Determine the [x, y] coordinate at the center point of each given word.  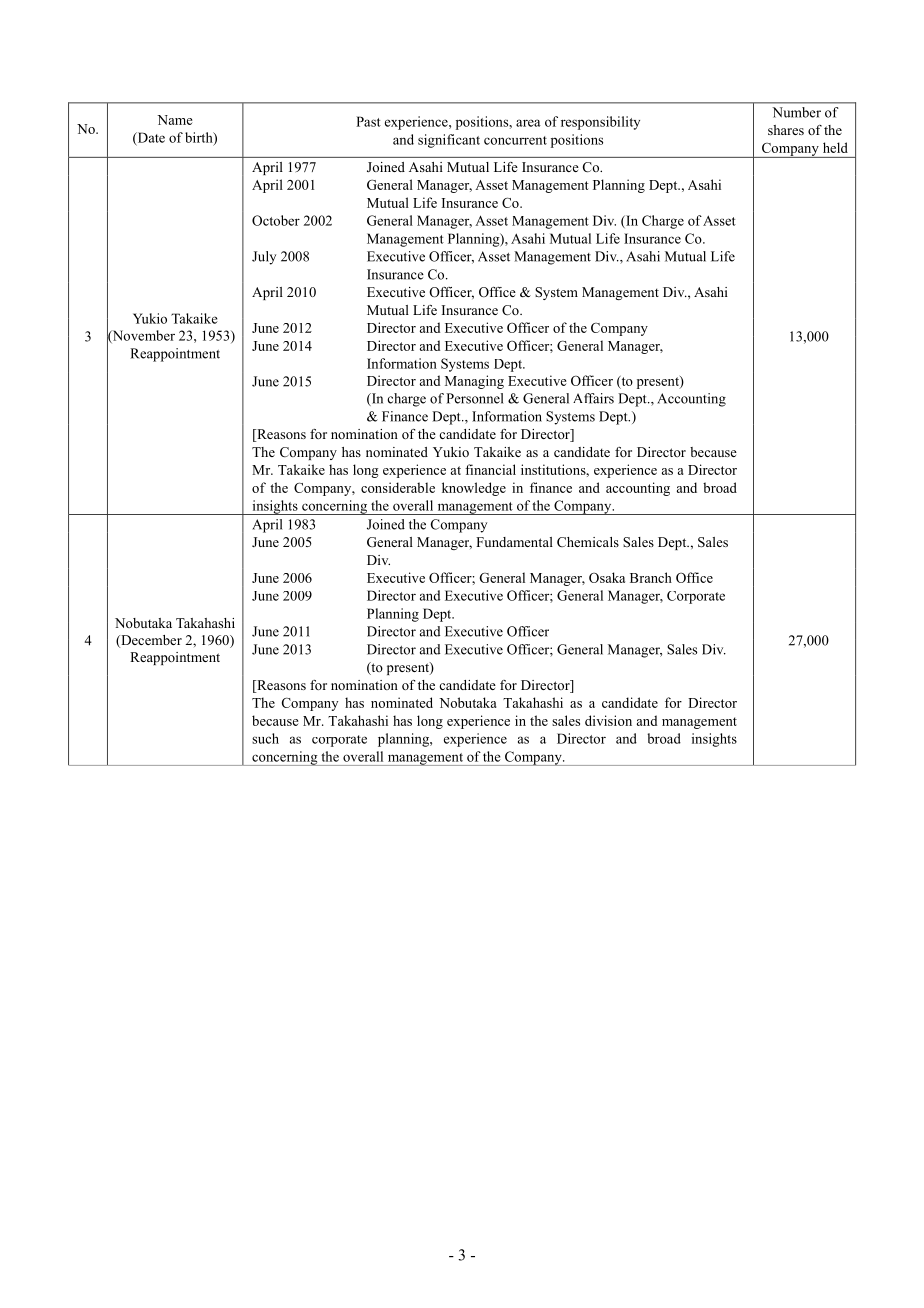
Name [175, 120]
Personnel [475, 398]
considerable [398, 487]
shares [786, 130]
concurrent [515, 140]
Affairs [593, 398]
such [265, 738]
